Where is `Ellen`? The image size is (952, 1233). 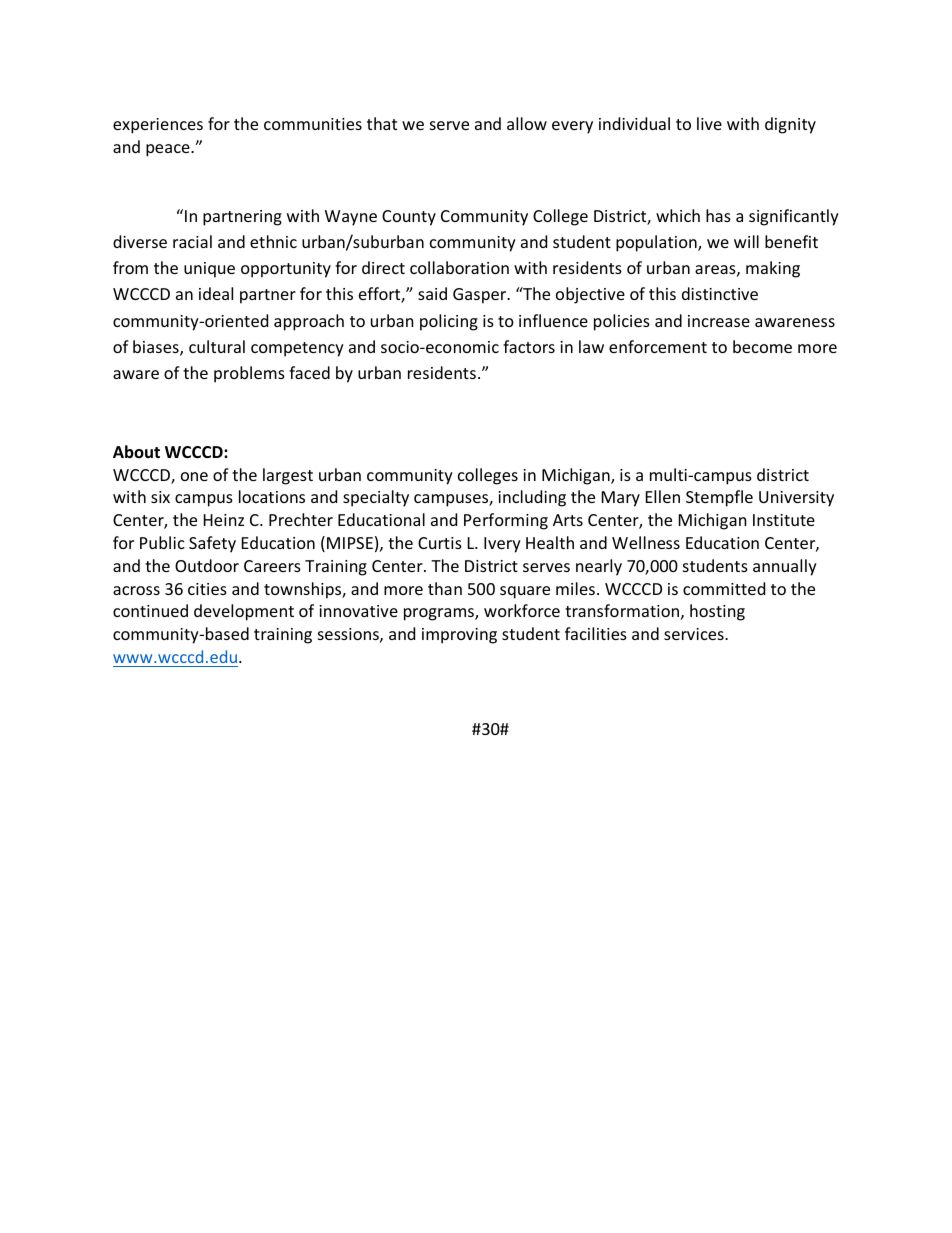
Ellen is located at coordinates (663, 496).
